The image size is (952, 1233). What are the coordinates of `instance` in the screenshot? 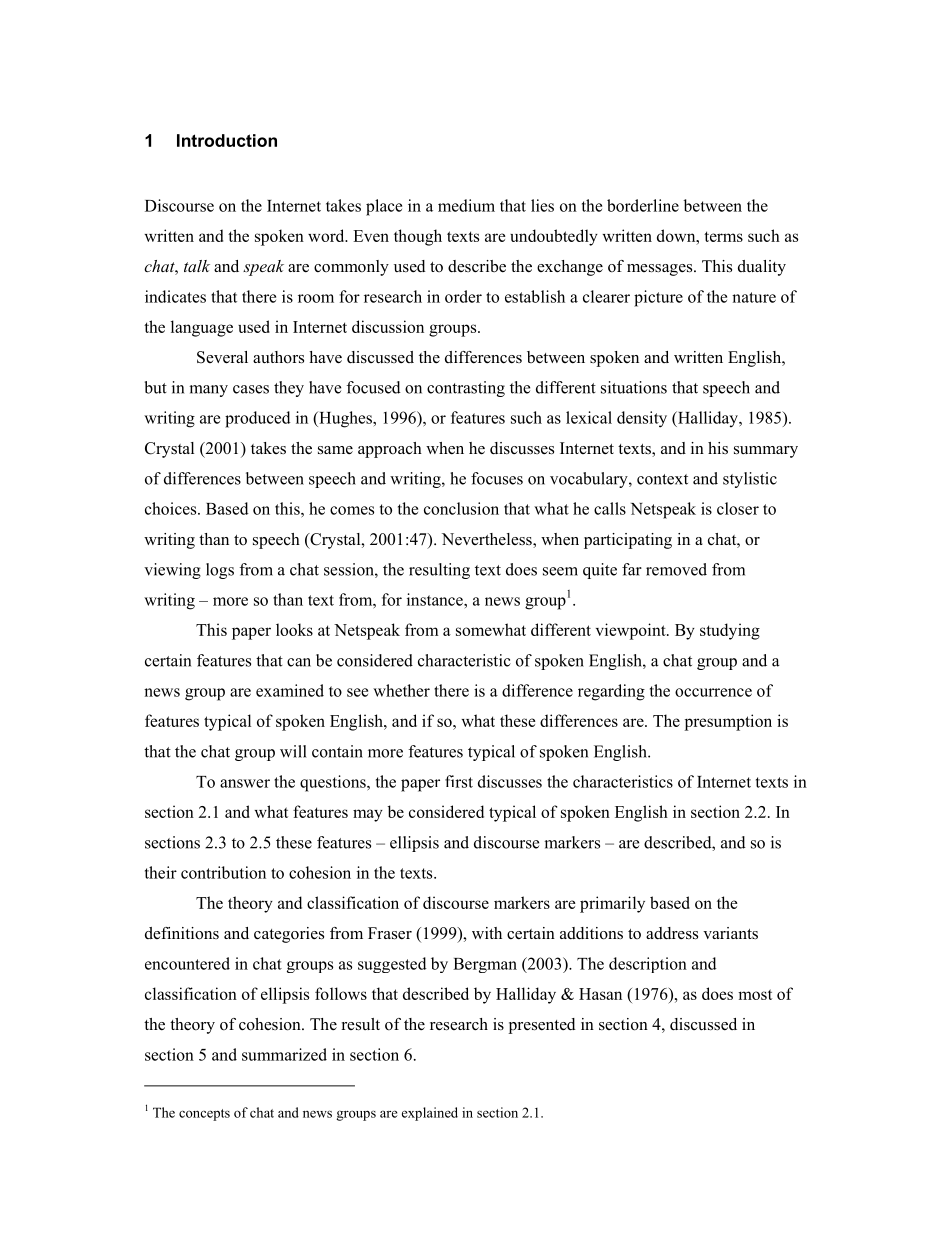 It's located at (436, 599).
